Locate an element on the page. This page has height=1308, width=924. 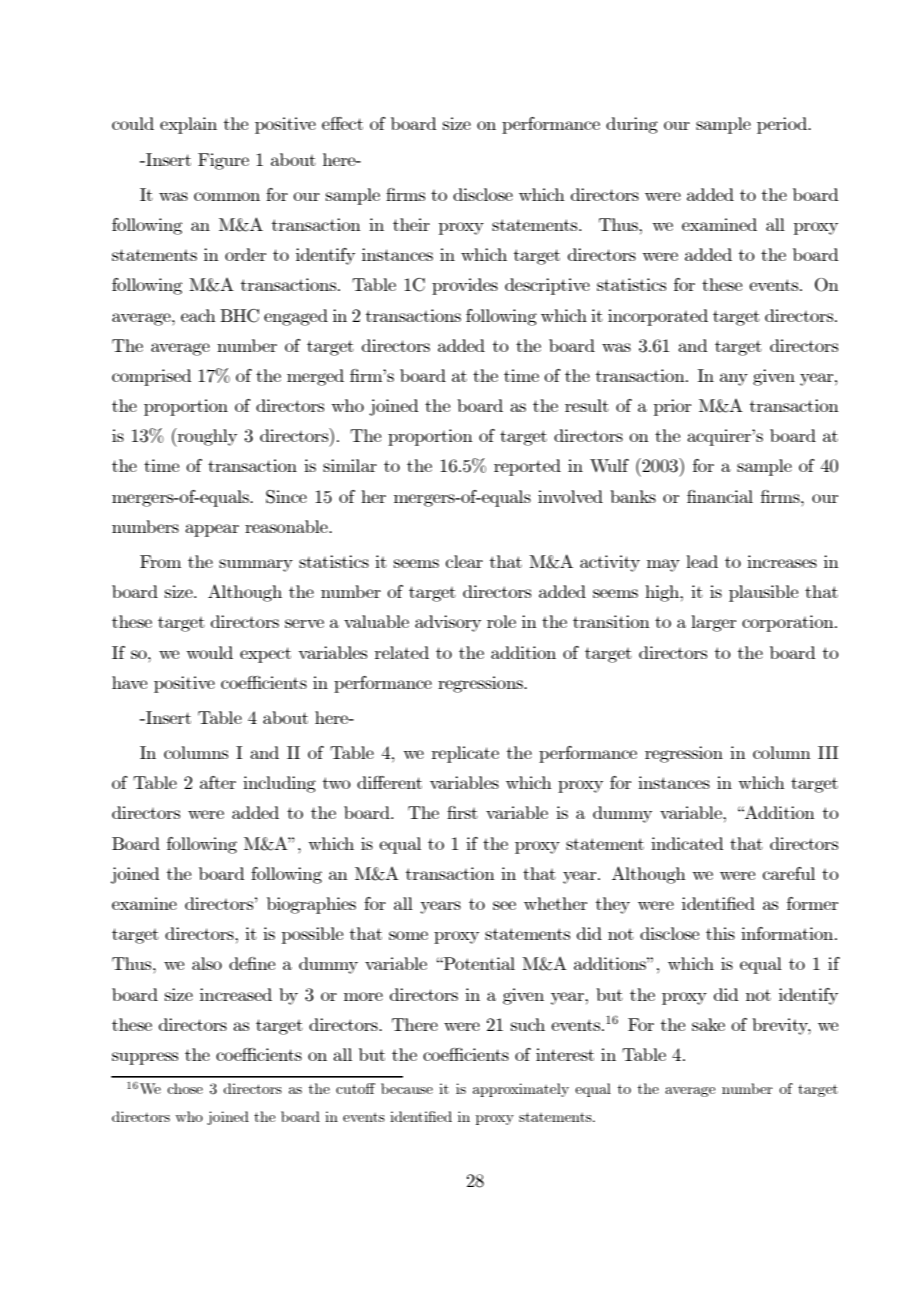
approximately is located at coordinates (521, 1090).
